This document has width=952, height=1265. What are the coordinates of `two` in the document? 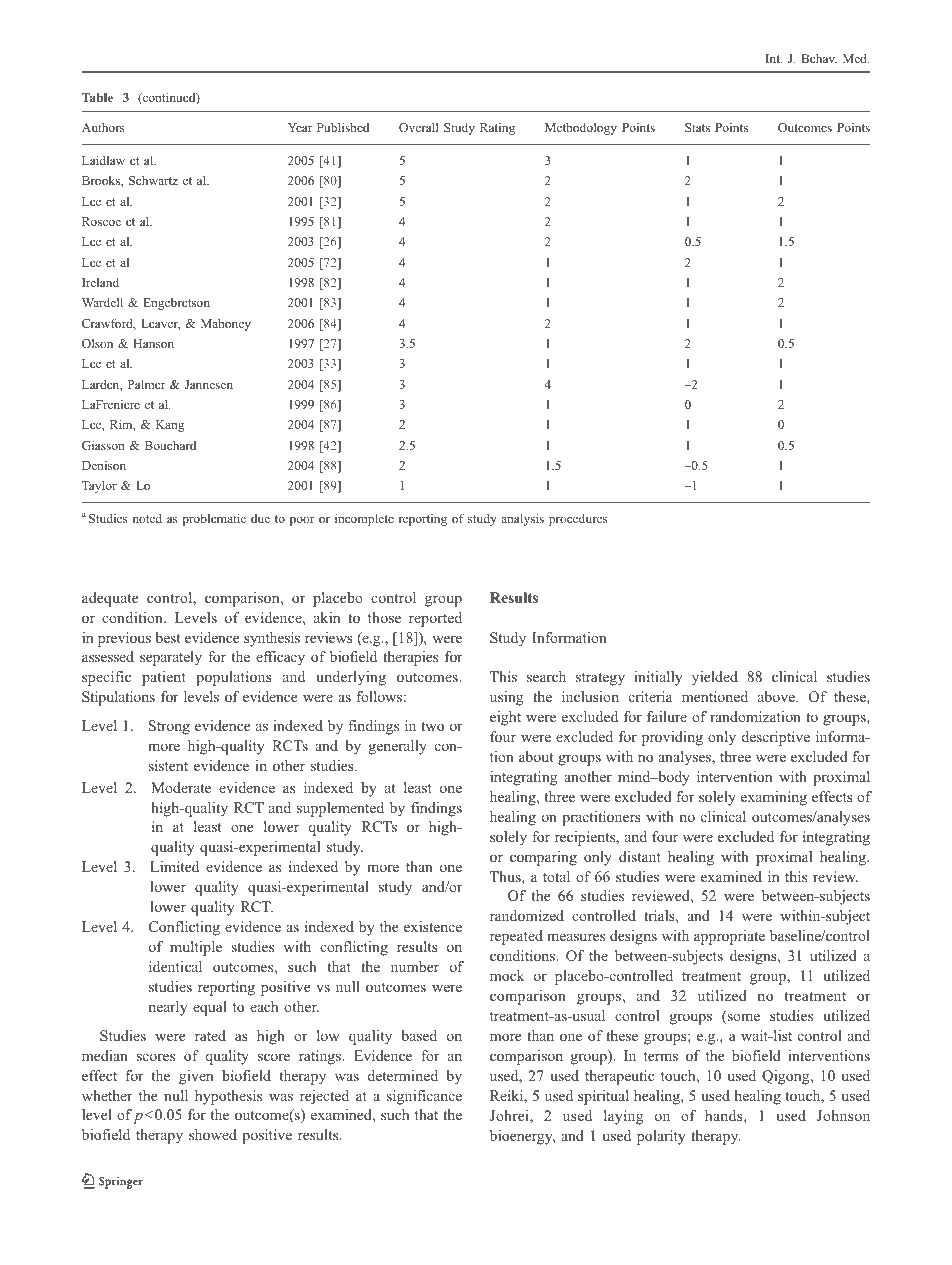 It's located at (432, 726).
